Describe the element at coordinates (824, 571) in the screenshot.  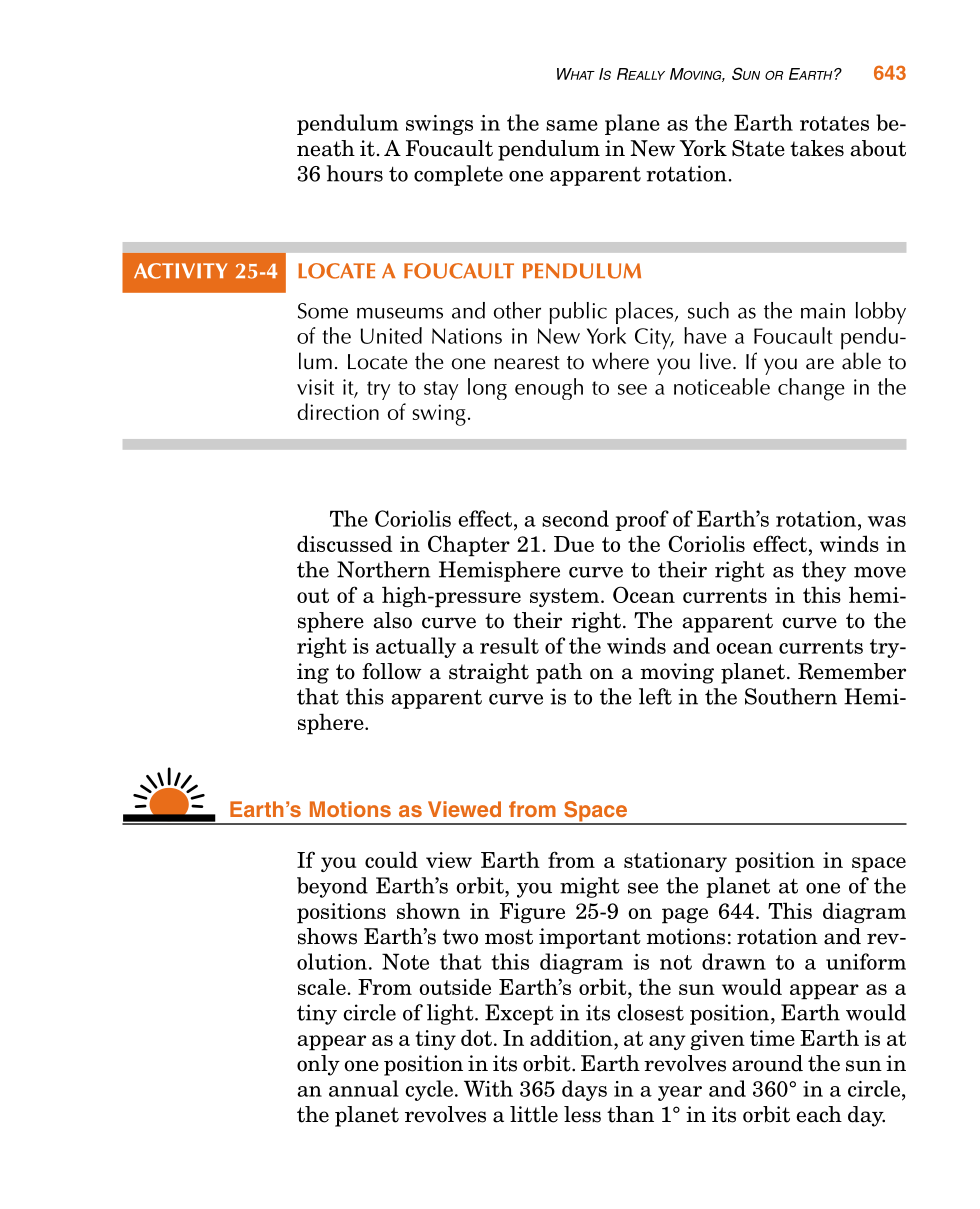
I see `they` at that location.
